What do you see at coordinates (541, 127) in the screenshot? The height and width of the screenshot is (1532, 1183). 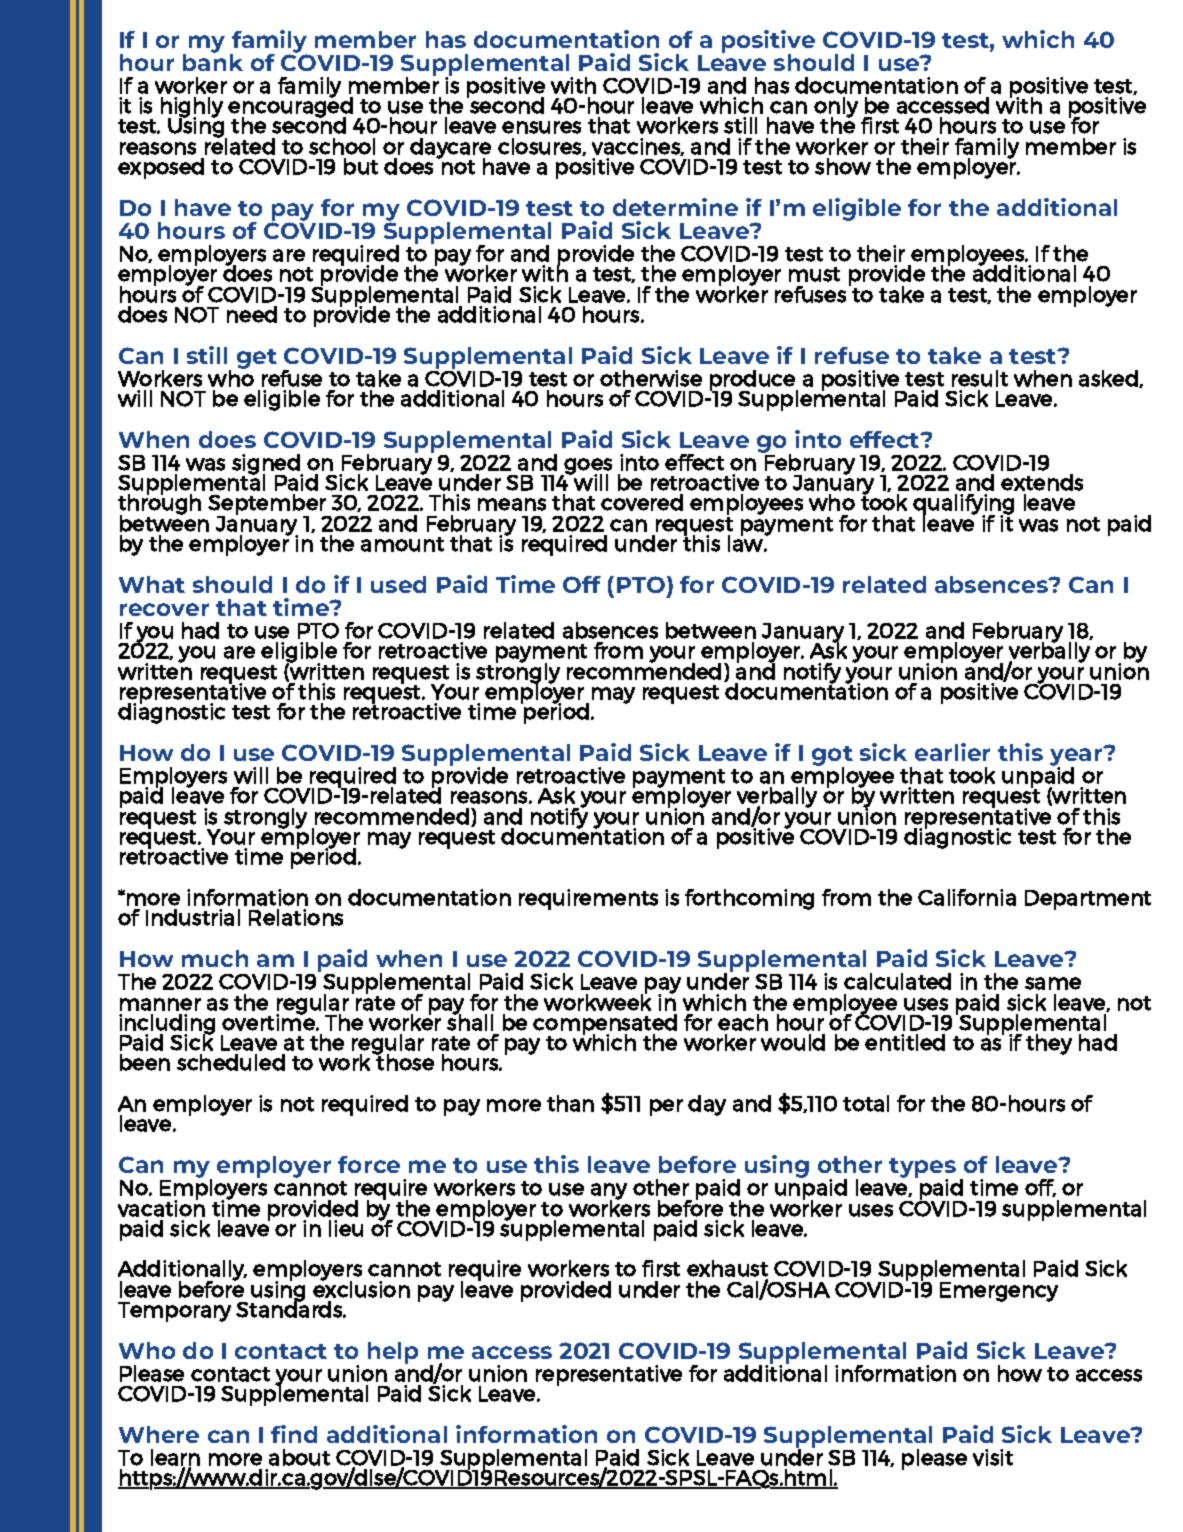 I see `ensures` at bounding box center [541, 127].
